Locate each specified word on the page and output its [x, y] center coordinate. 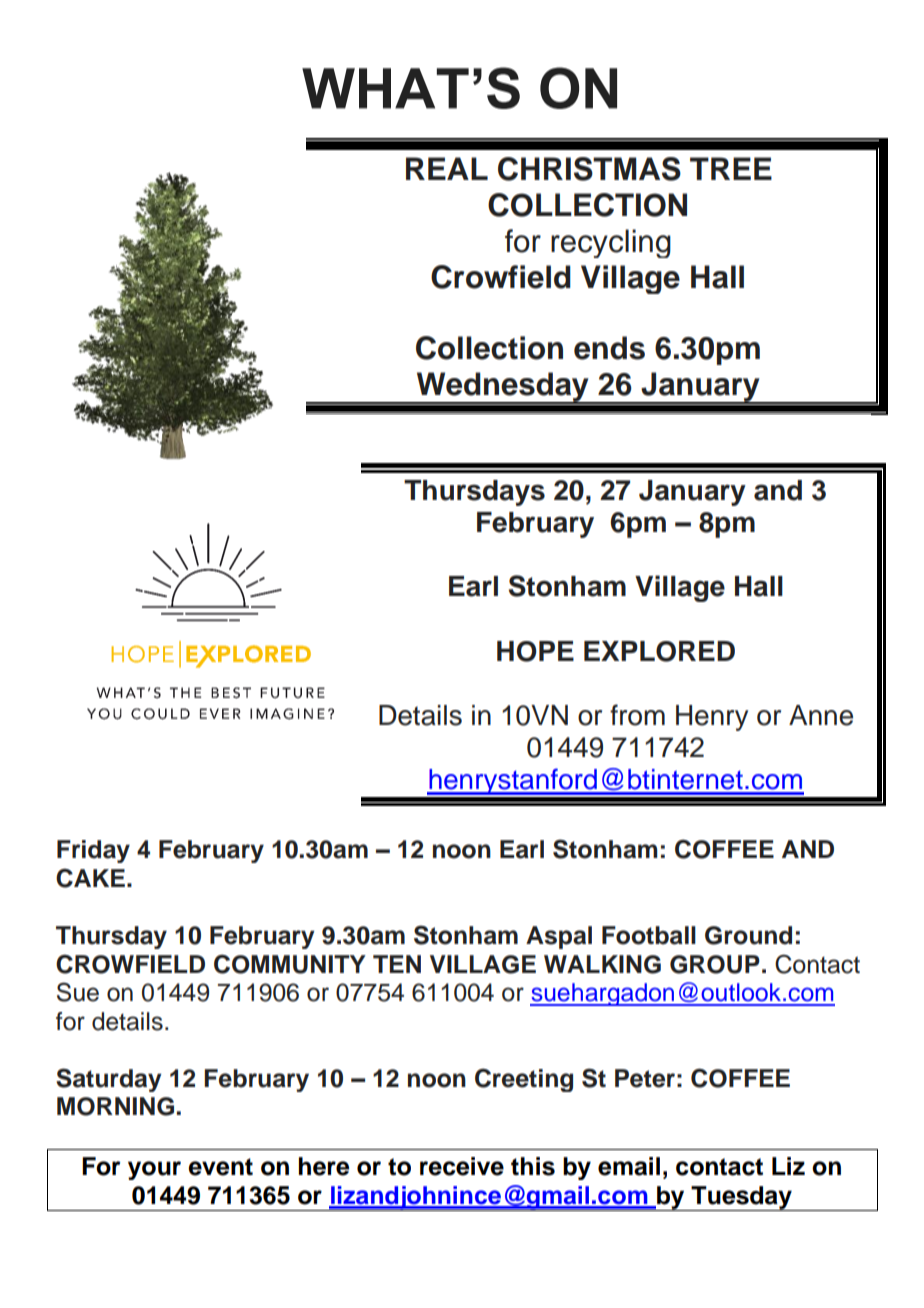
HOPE [535, 651]
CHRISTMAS [589, 169]
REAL [447, 168]
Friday [93, 851]
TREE [731, 168]
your [154, 1170]
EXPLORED [659, 651]
